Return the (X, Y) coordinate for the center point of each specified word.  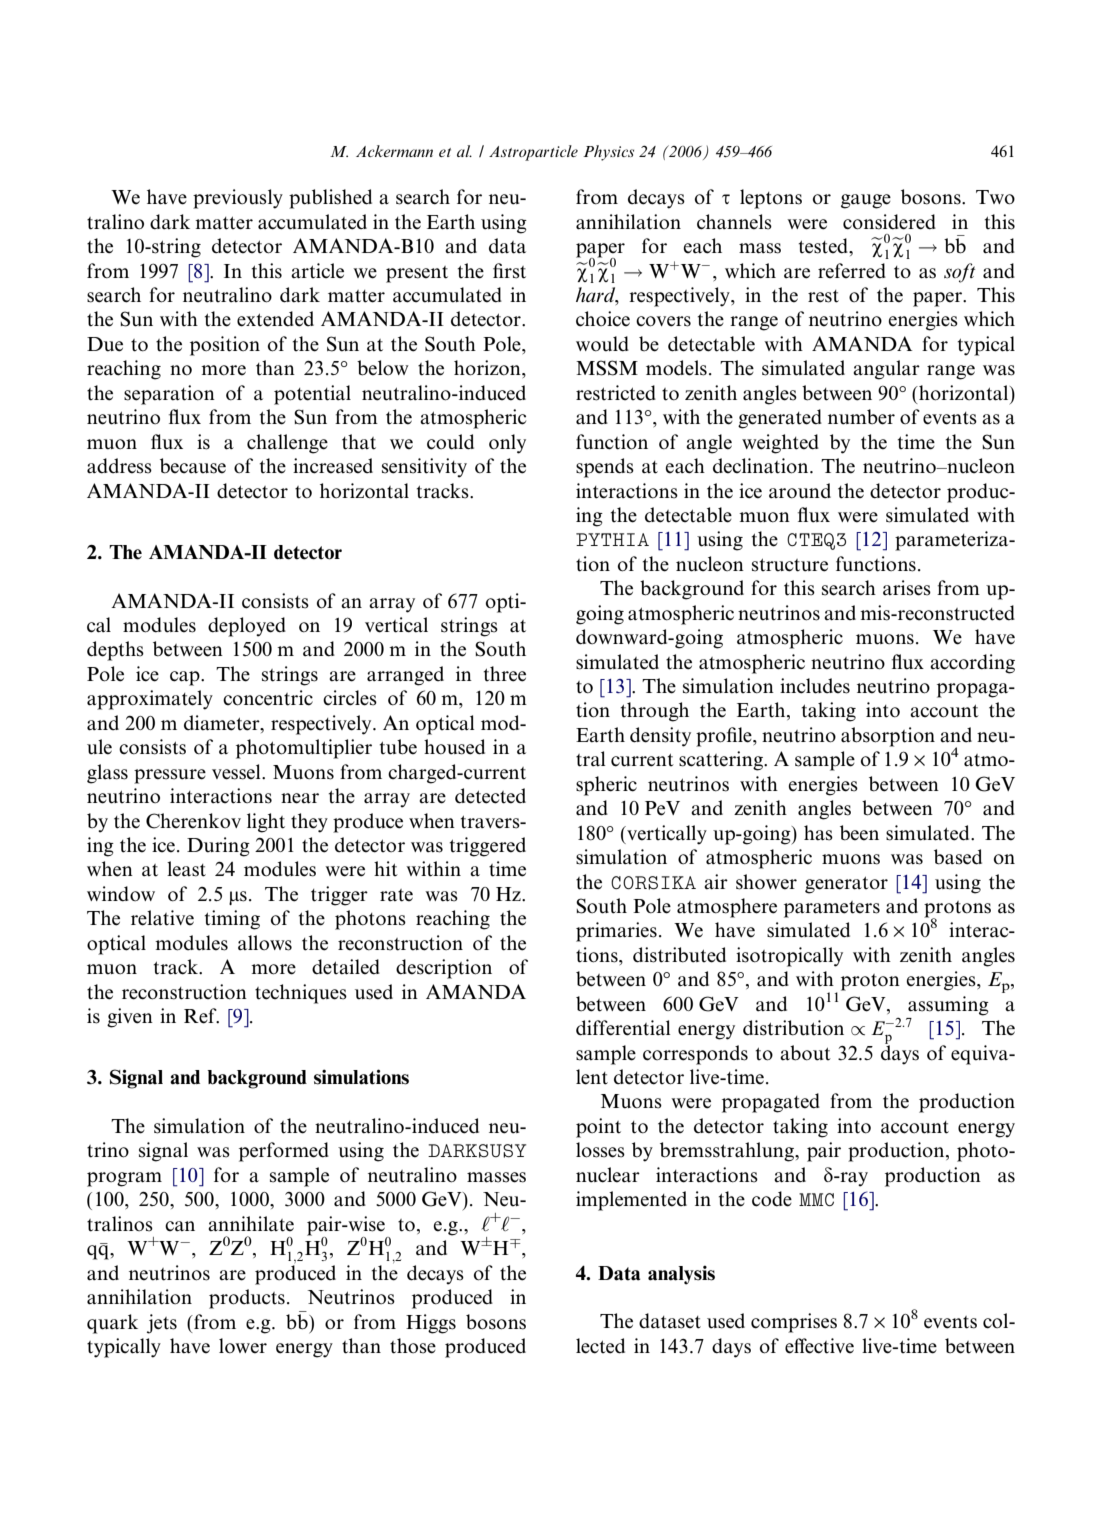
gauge (866, 201)
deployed (247, 627)
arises (907, 588)
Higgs (431, 1324)
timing (232, 920)
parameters (832, 909)
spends (605, 468)
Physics (608, 153)
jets (162, 1324)
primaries (616, 932)
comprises (794, 1323)
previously (238, 199)
